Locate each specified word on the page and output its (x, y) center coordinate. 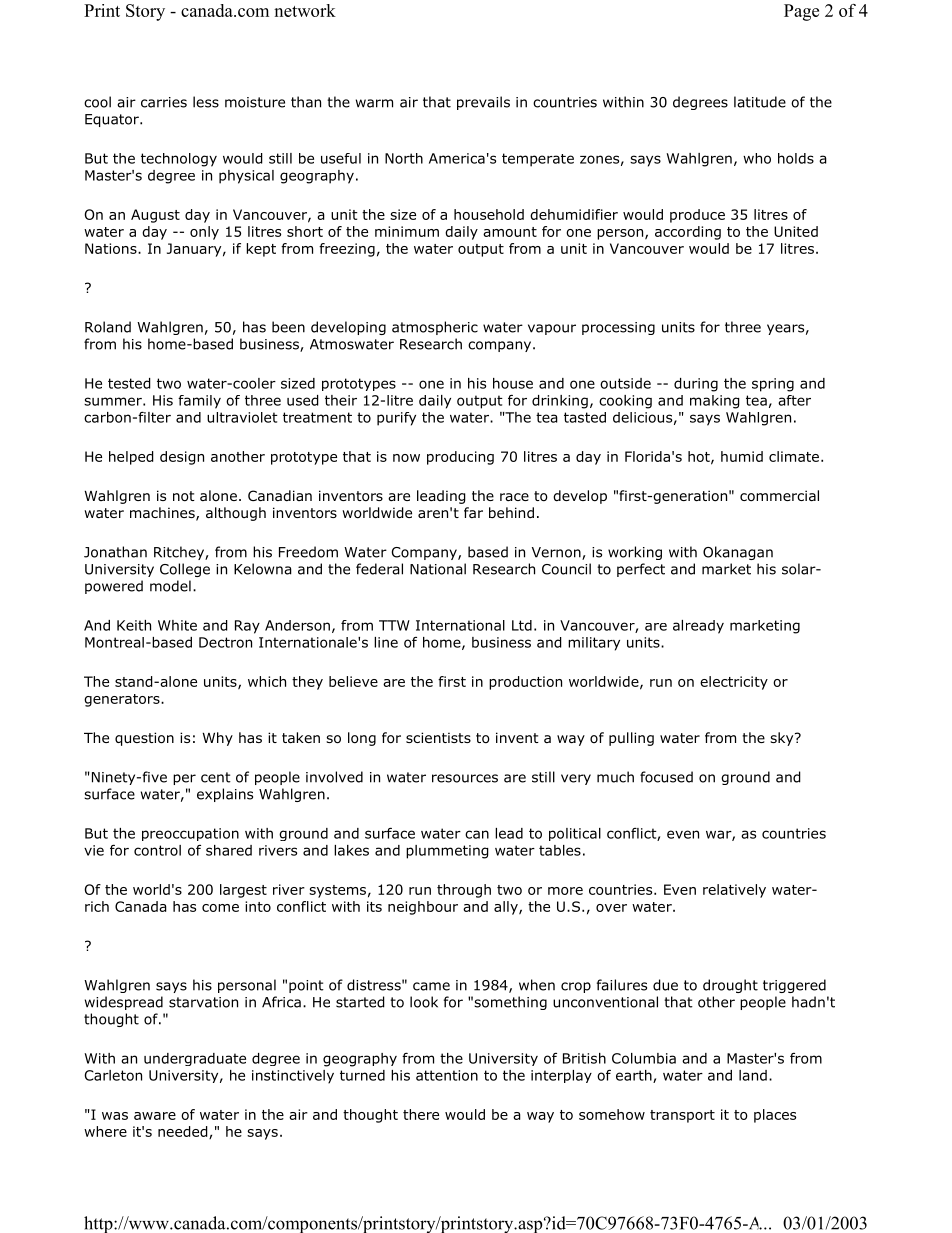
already (698, 627)
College (185, 570)
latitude (760, 102)
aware (155, 1116)
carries (164, 102)
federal (379, 569)
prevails (483, 103)
